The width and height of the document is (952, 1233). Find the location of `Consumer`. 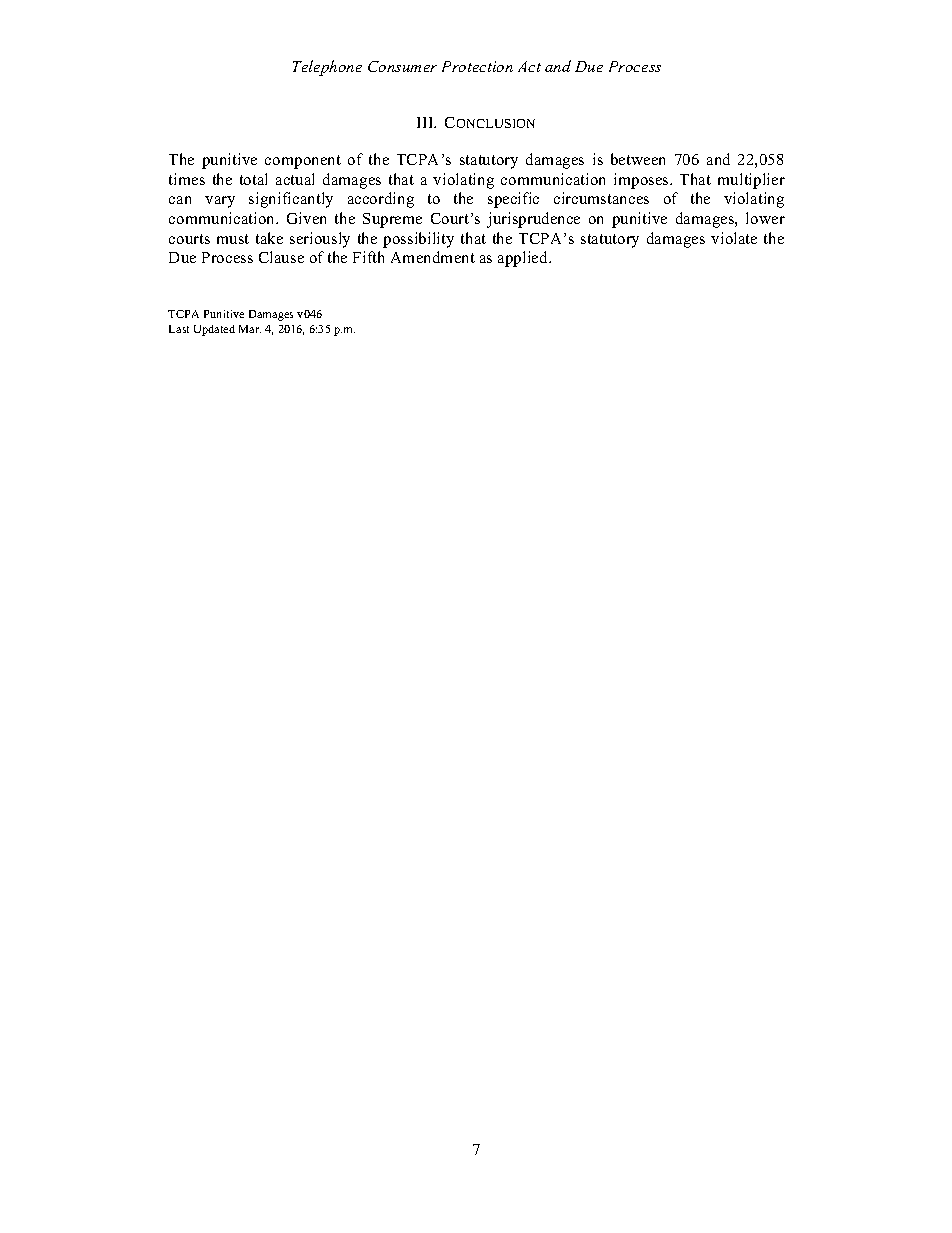

Consumer is located at coordinates (402, 66).
